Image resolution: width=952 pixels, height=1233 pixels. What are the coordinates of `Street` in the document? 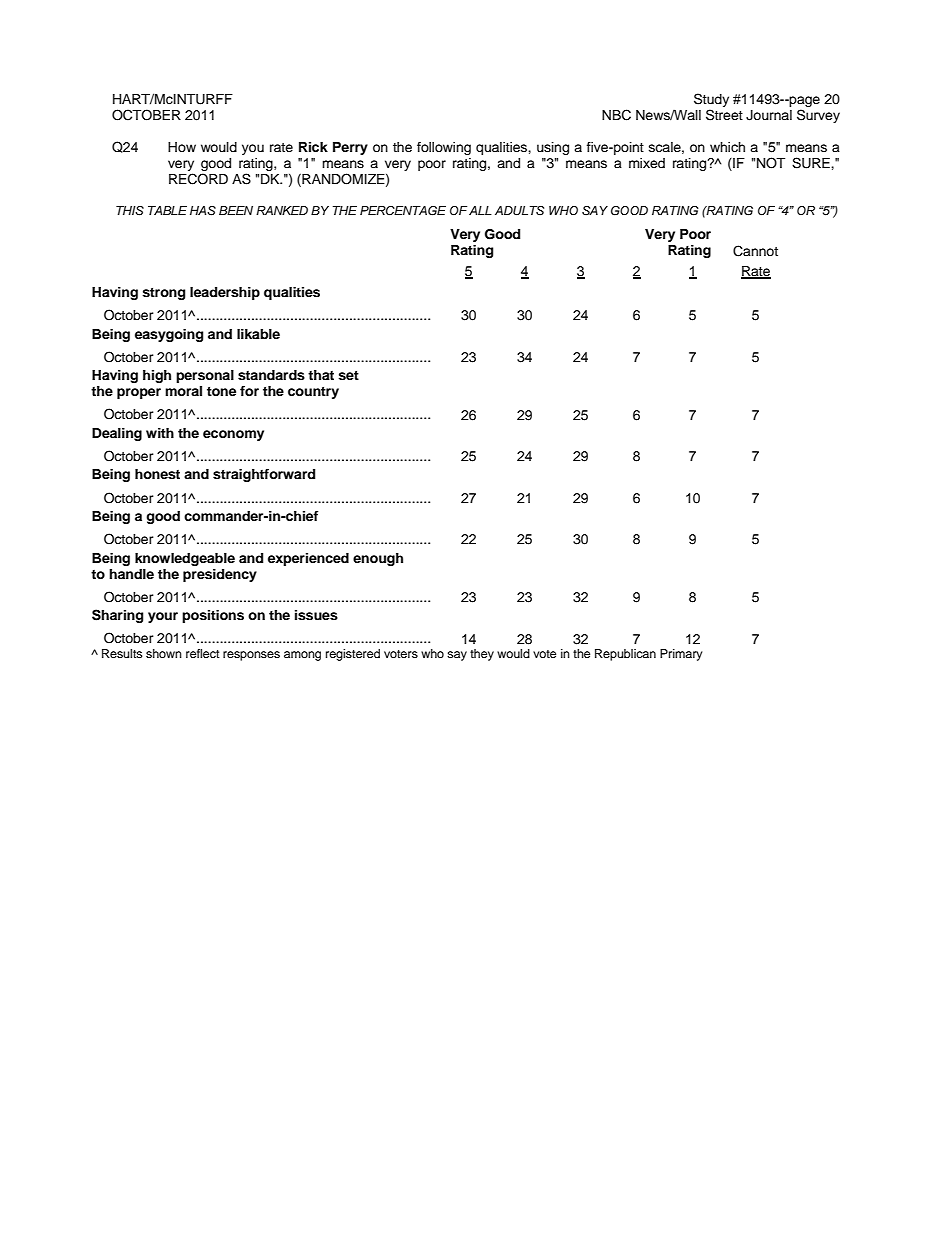 It's located at (724, 115).
